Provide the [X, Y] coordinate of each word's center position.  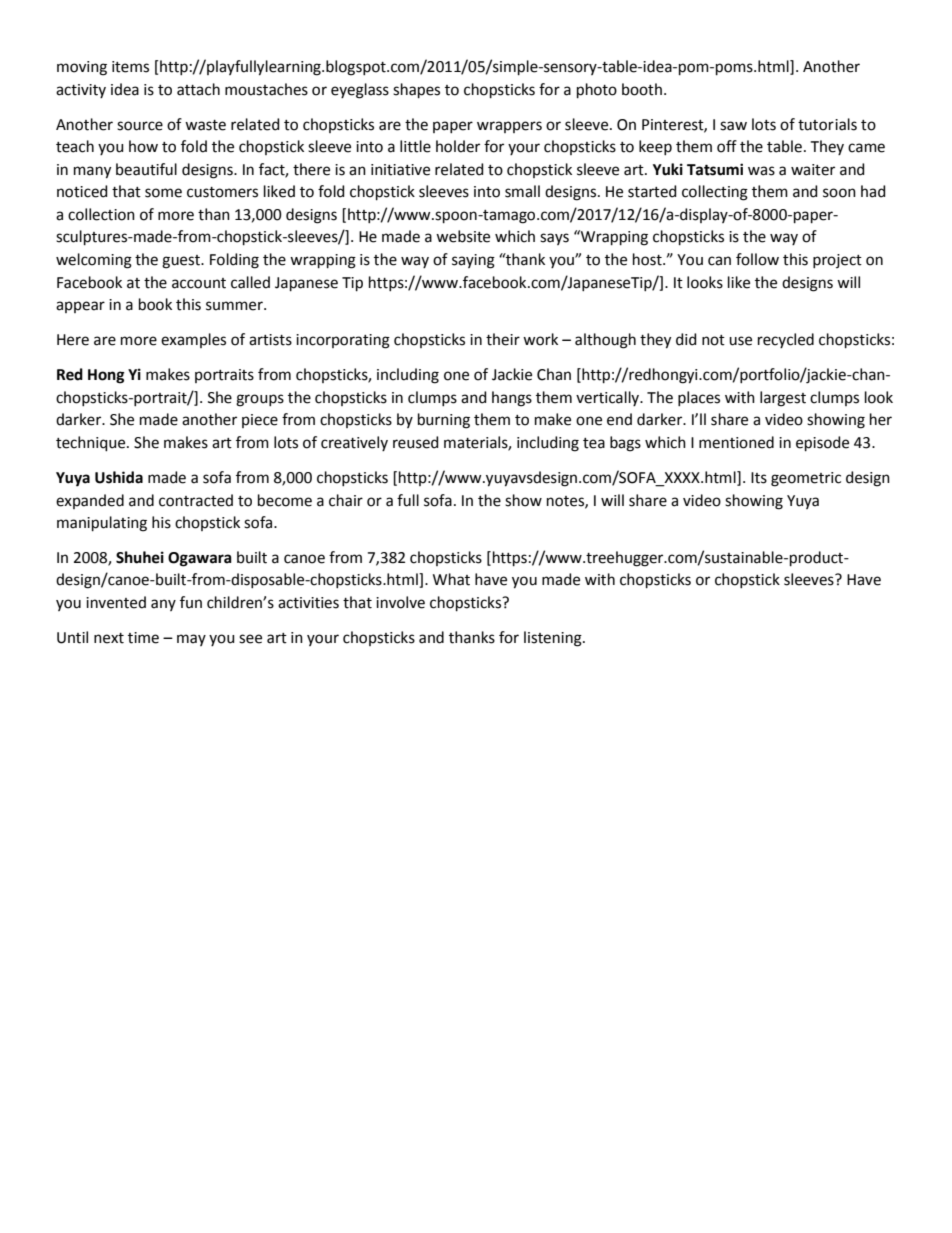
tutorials [827, 124]
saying [473, 261]
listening [554, 639]
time [143, 638]
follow [757, 259]
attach [198, 89]
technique [92, 443]
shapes [416, 90]
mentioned [736, 442]
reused [416, 442]
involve [400, 602]
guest [182, 262]
